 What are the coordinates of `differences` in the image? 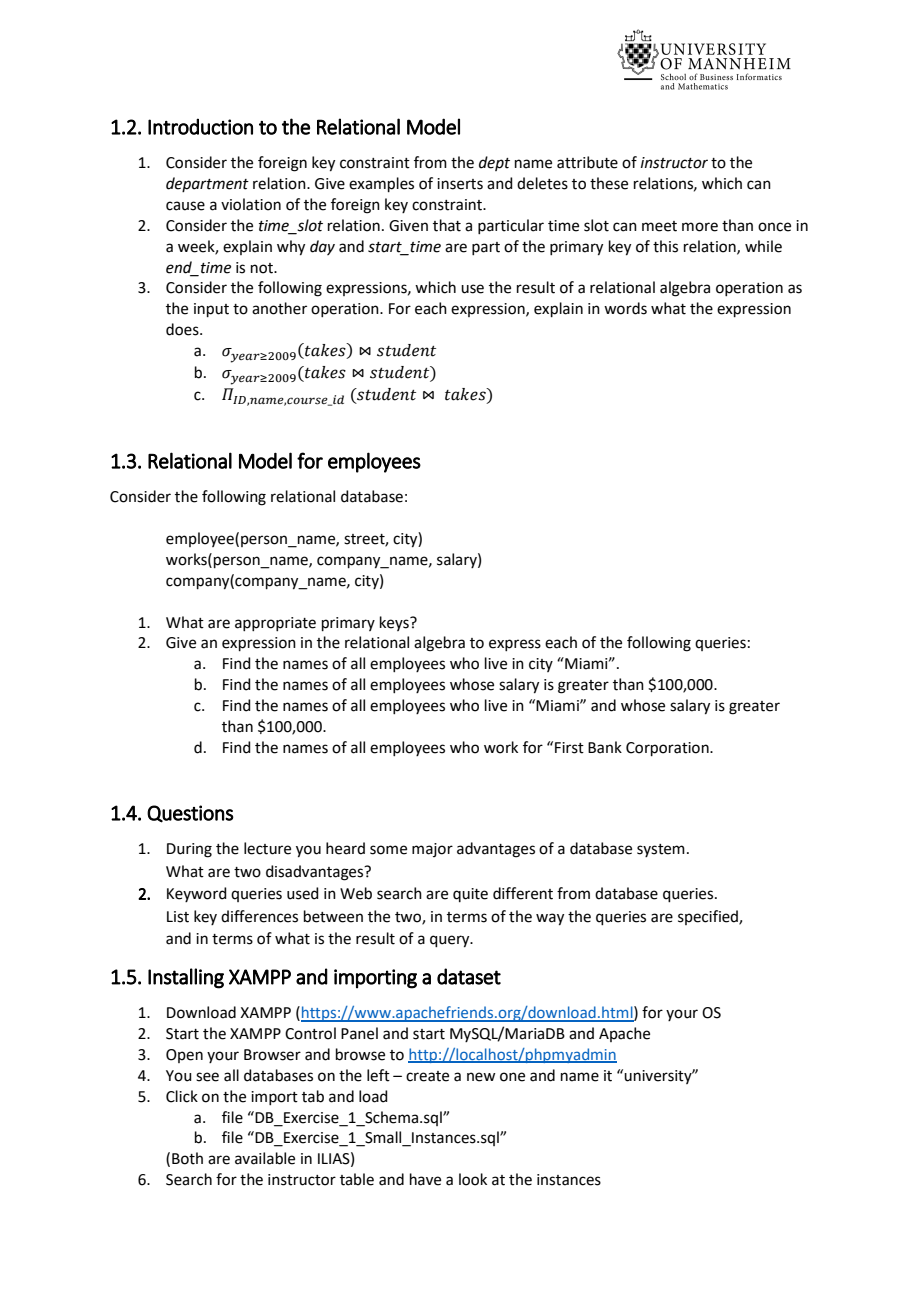 It's located at (259, 916).
